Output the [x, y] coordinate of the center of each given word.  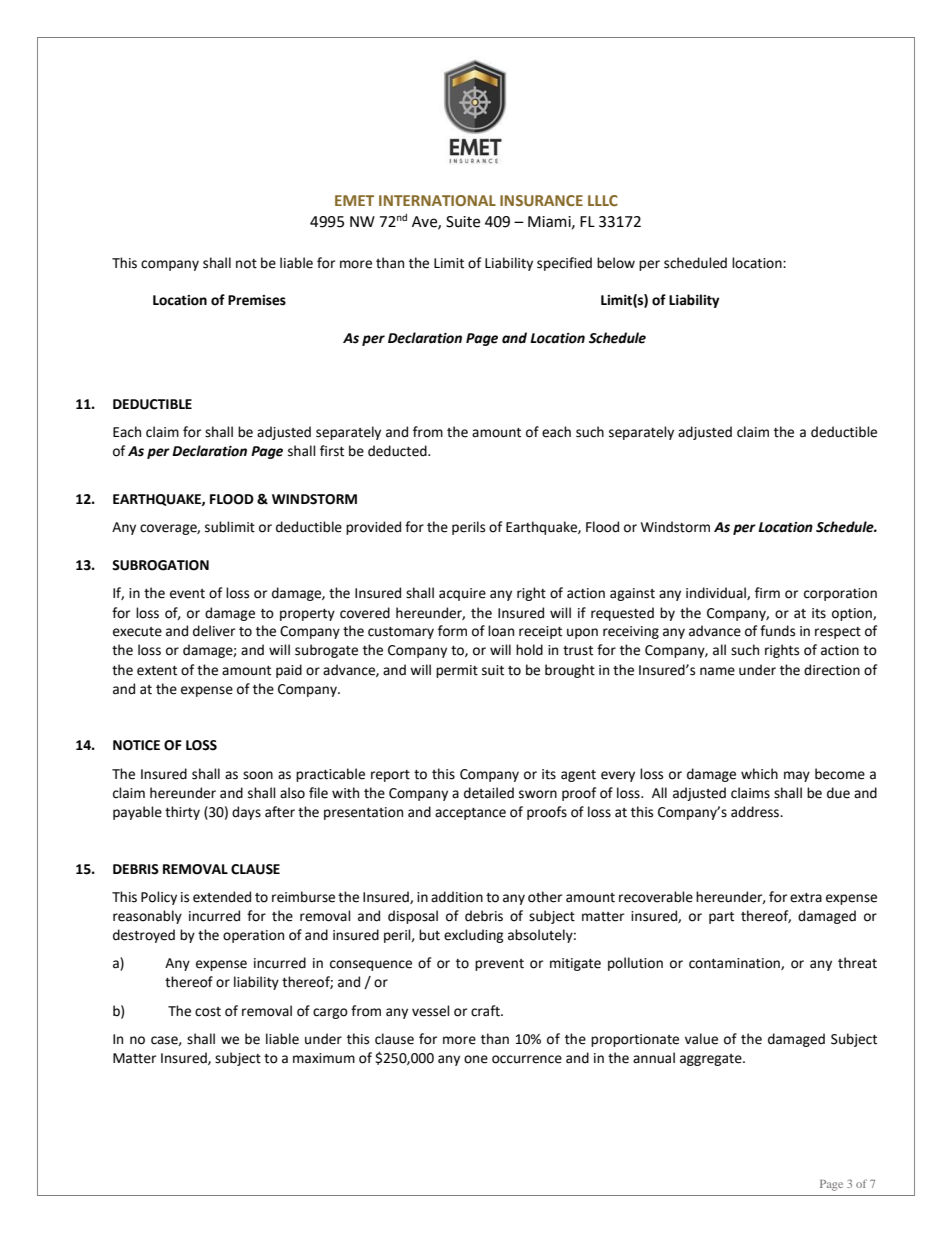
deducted [398, 451]
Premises [257, 300]
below [616, 263]
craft [486, 1011]
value [701, 1039]
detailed [489, 793]
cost [208, 1012]
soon [258, 775]
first [332, 451]
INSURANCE [541, 200]
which [759, 774]
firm [767, 592]
